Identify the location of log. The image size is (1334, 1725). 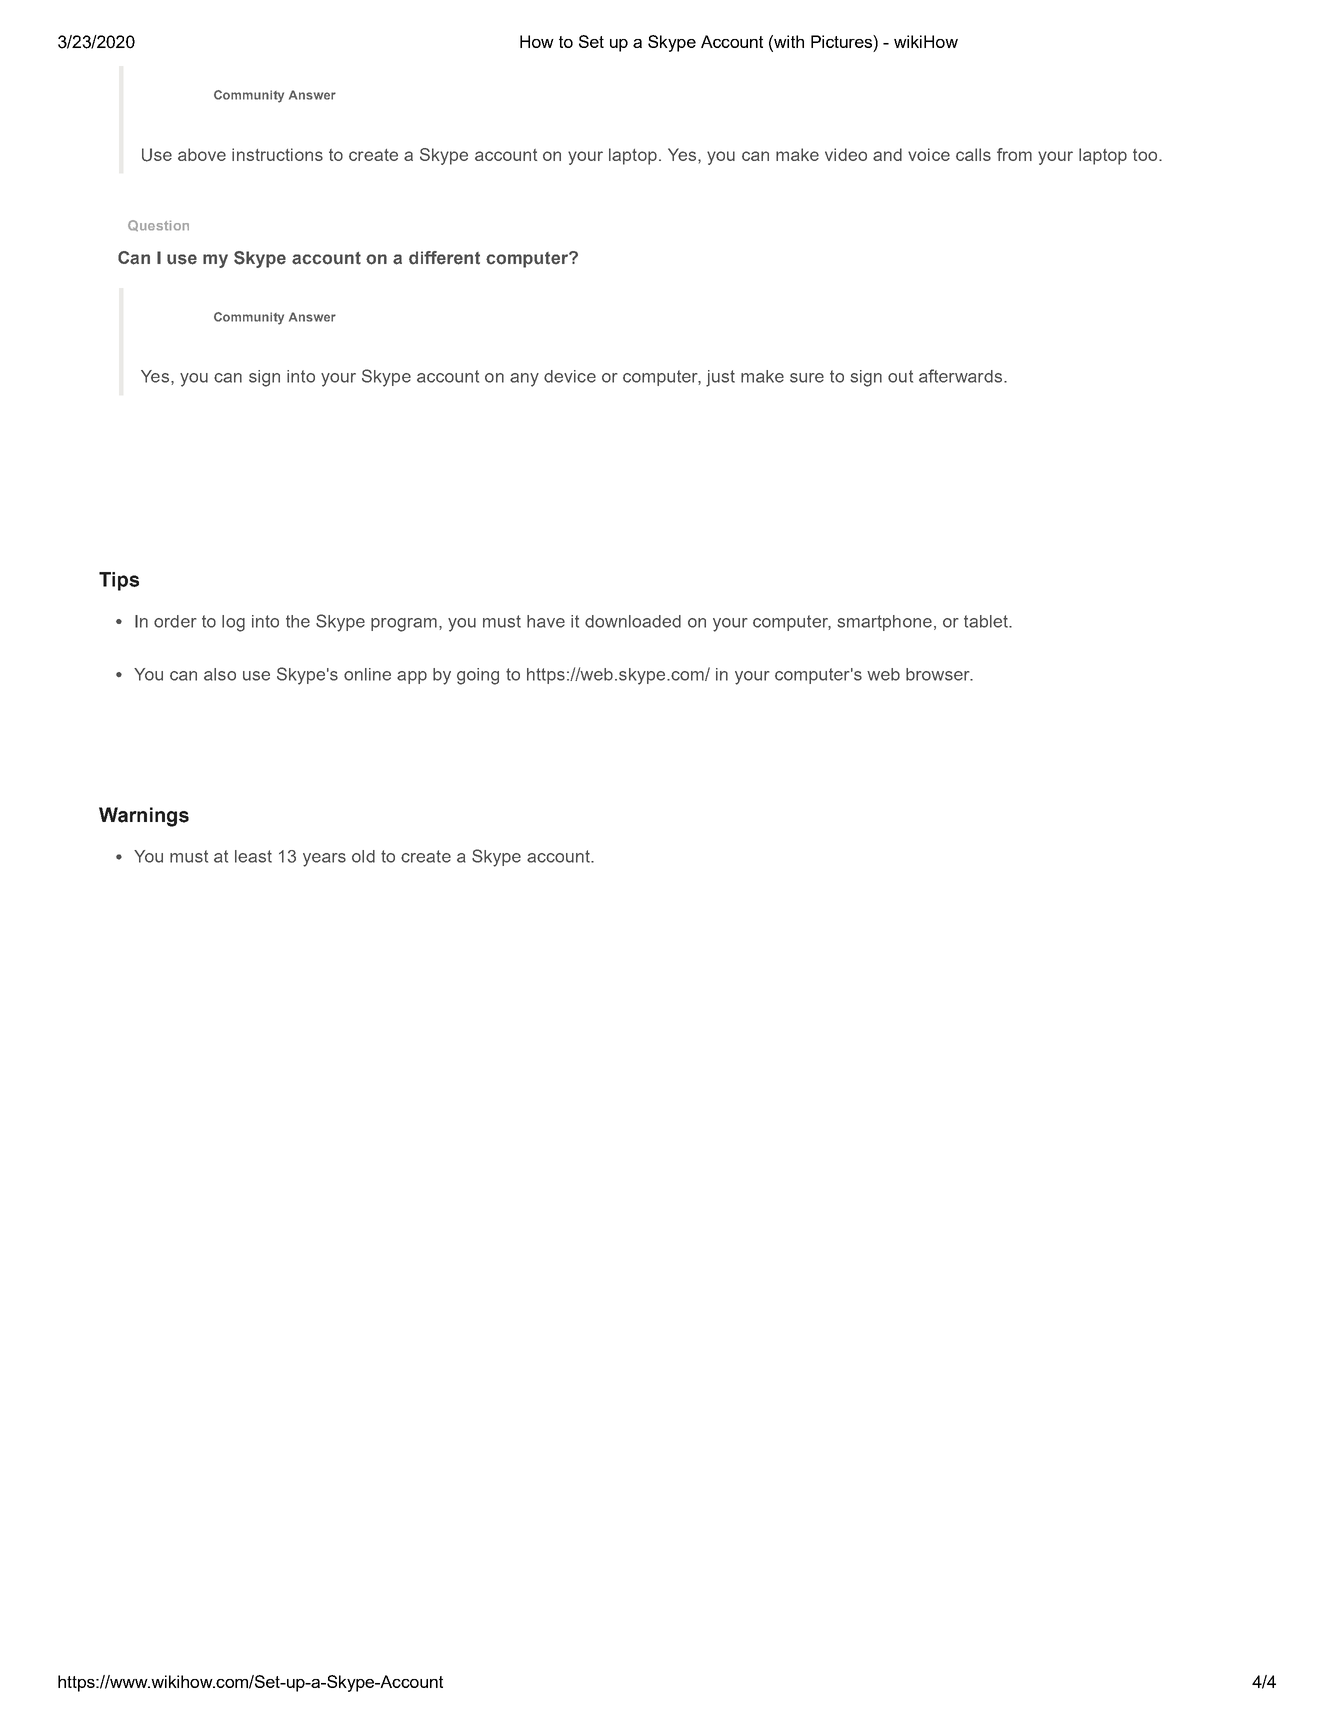
(233, 623).
